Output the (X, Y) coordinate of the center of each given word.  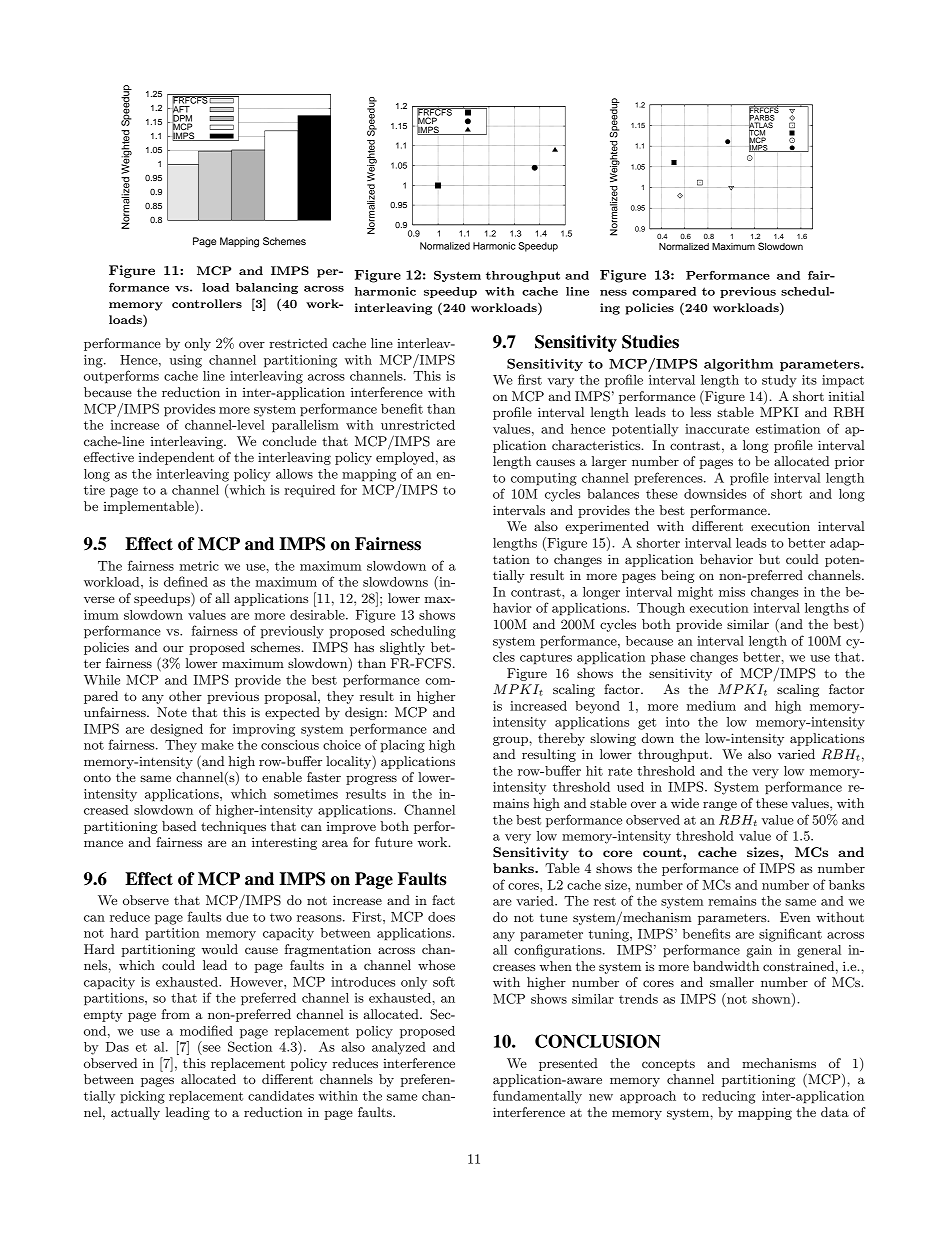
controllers (207, 303)
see (212, 1048)
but (769, 559)
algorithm (738, 365)
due (237, 917)
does (441, 917)
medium (711, 706)
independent (176, 458)
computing (544, 479)
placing (402, 746)
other (185, 696)
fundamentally (537, 1097)
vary (561, 383)
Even (795, 917)
